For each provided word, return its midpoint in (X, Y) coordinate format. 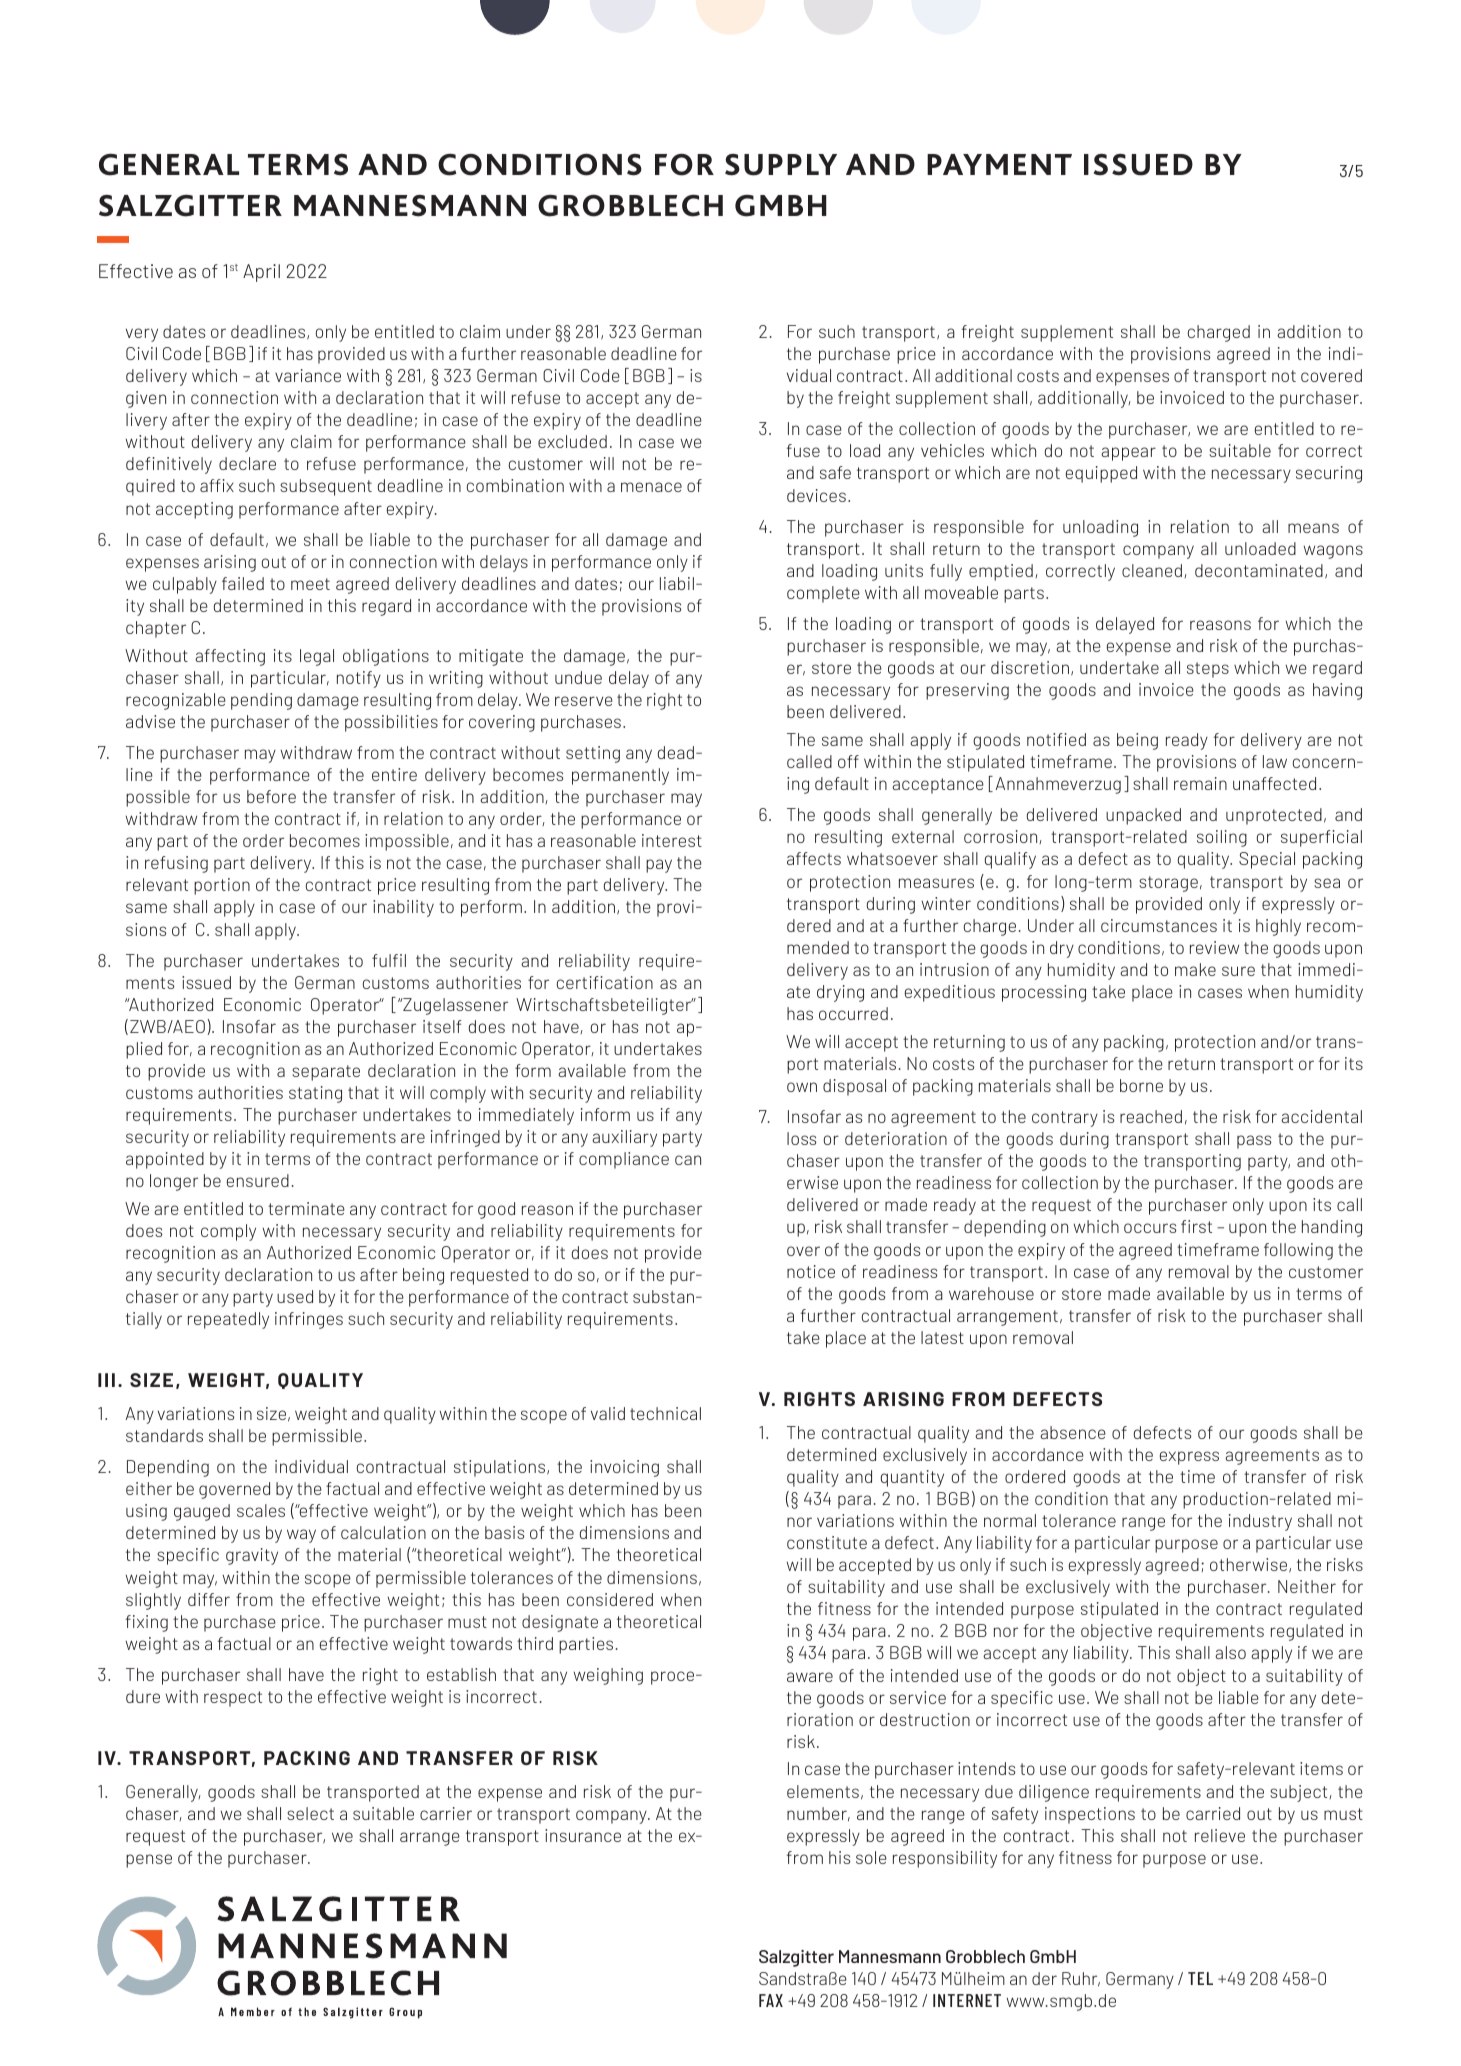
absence (1073, 1432)
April (261, 273)
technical (665, 1413)
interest (672, 840)
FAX (771, 2000)
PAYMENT (999, 164)
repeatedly (228, 1320)
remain (1200, 783)
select (310, 1813)
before (271, 796)
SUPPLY (781, 165)
